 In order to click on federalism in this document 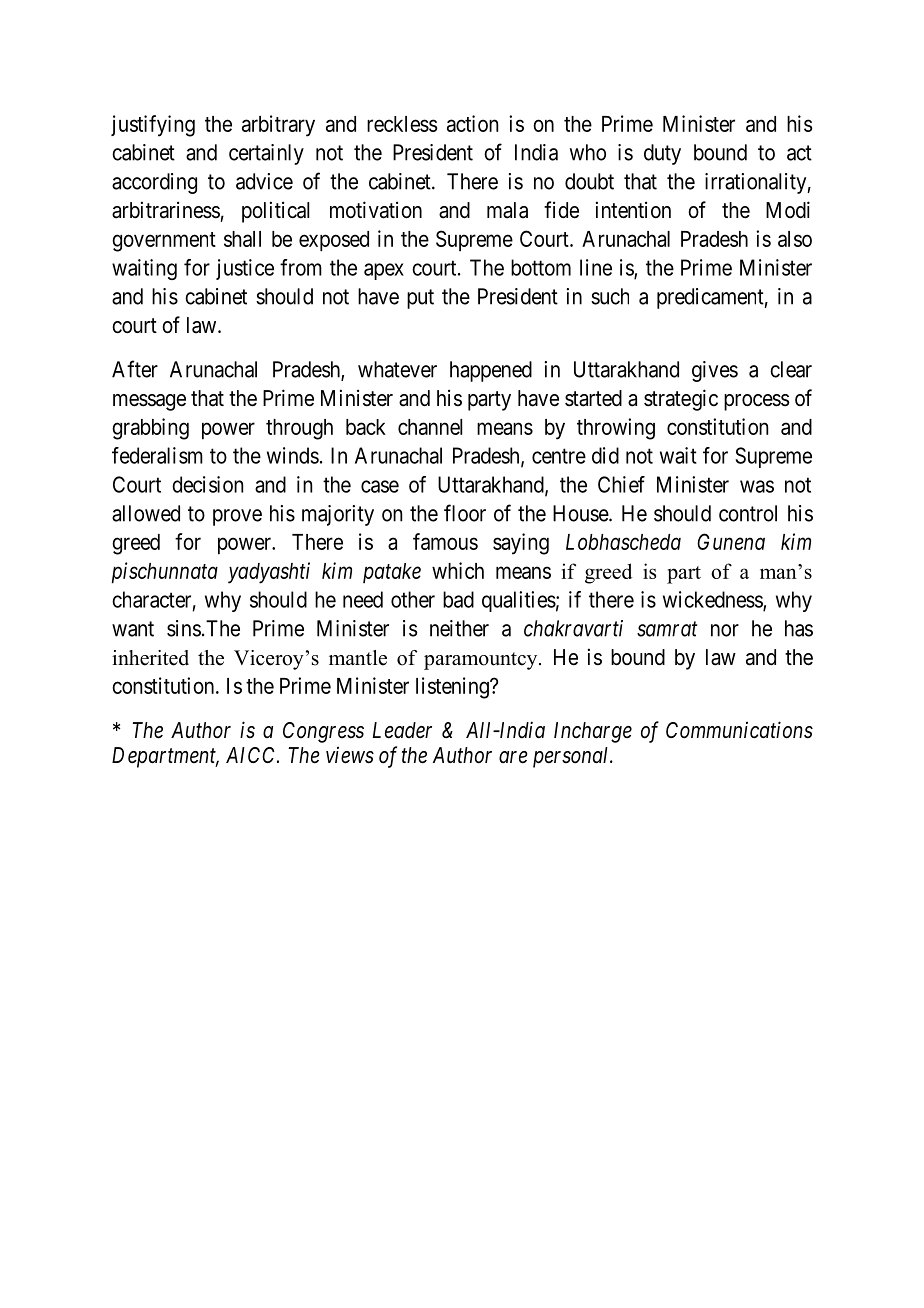, I will do `click(157, 455)`.
